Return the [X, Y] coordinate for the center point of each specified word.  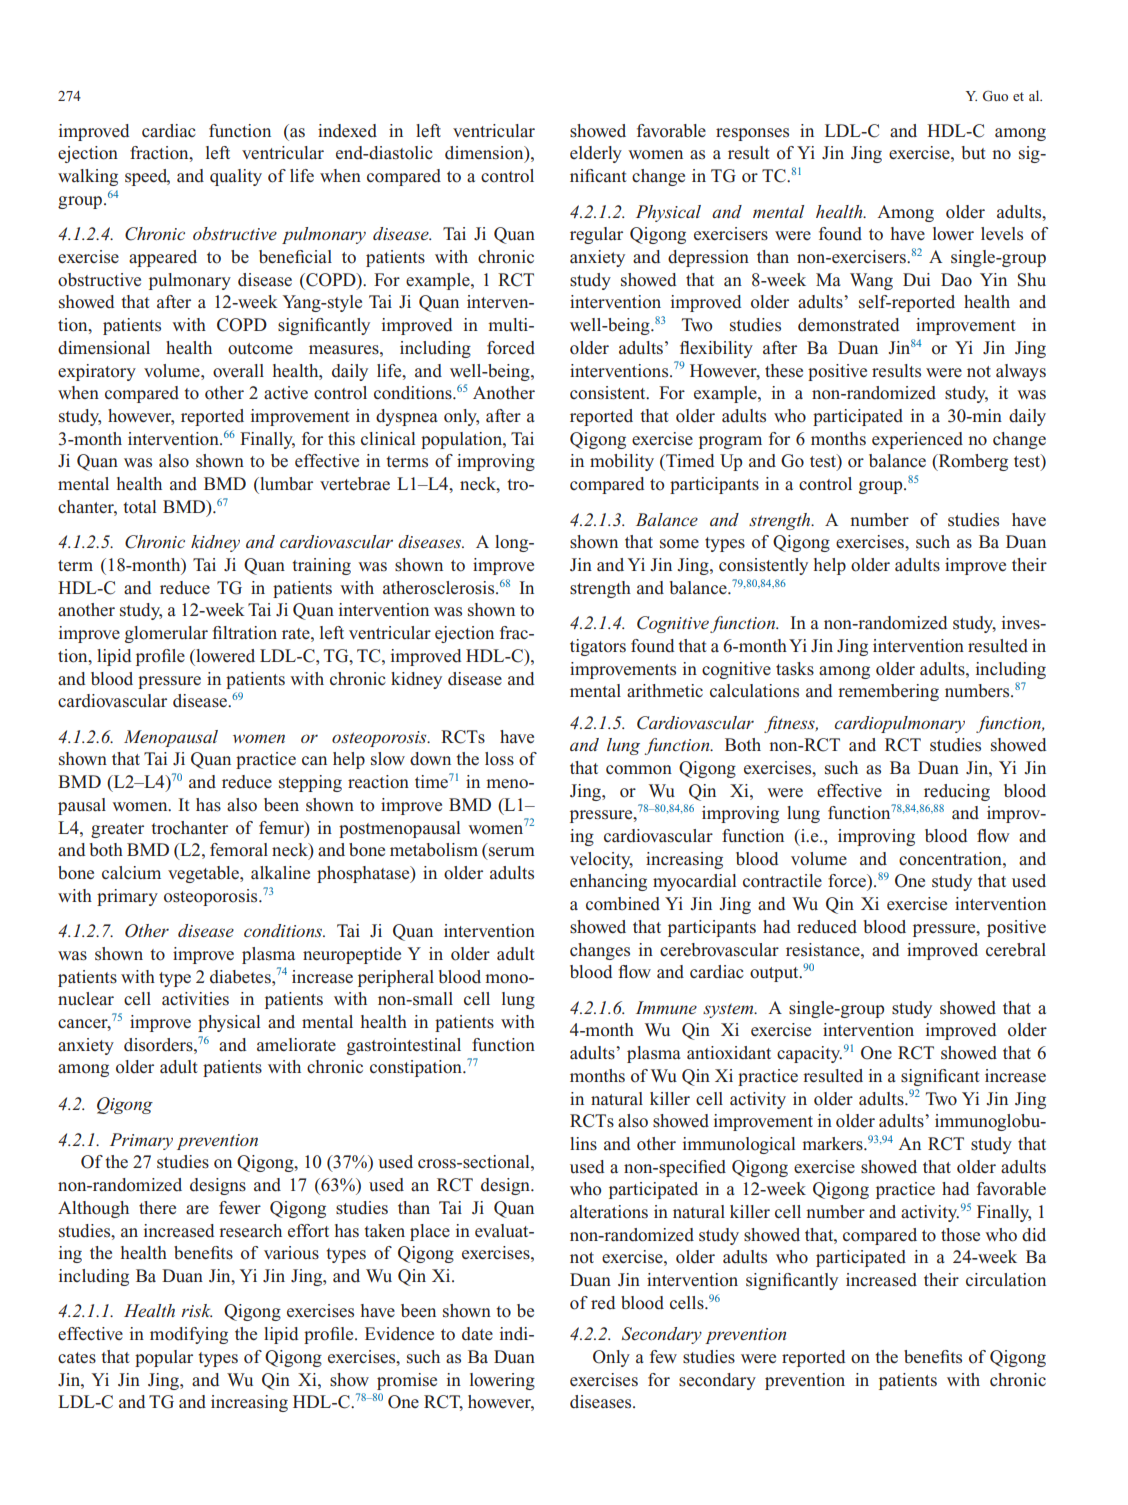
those [960, 1235]
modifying [189, 1335]
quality [236, 177]
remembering [888, 692]
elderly [596, 154]
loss [499, 759]
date [477, 1334]
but [974, 153]
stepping [310, 783]
